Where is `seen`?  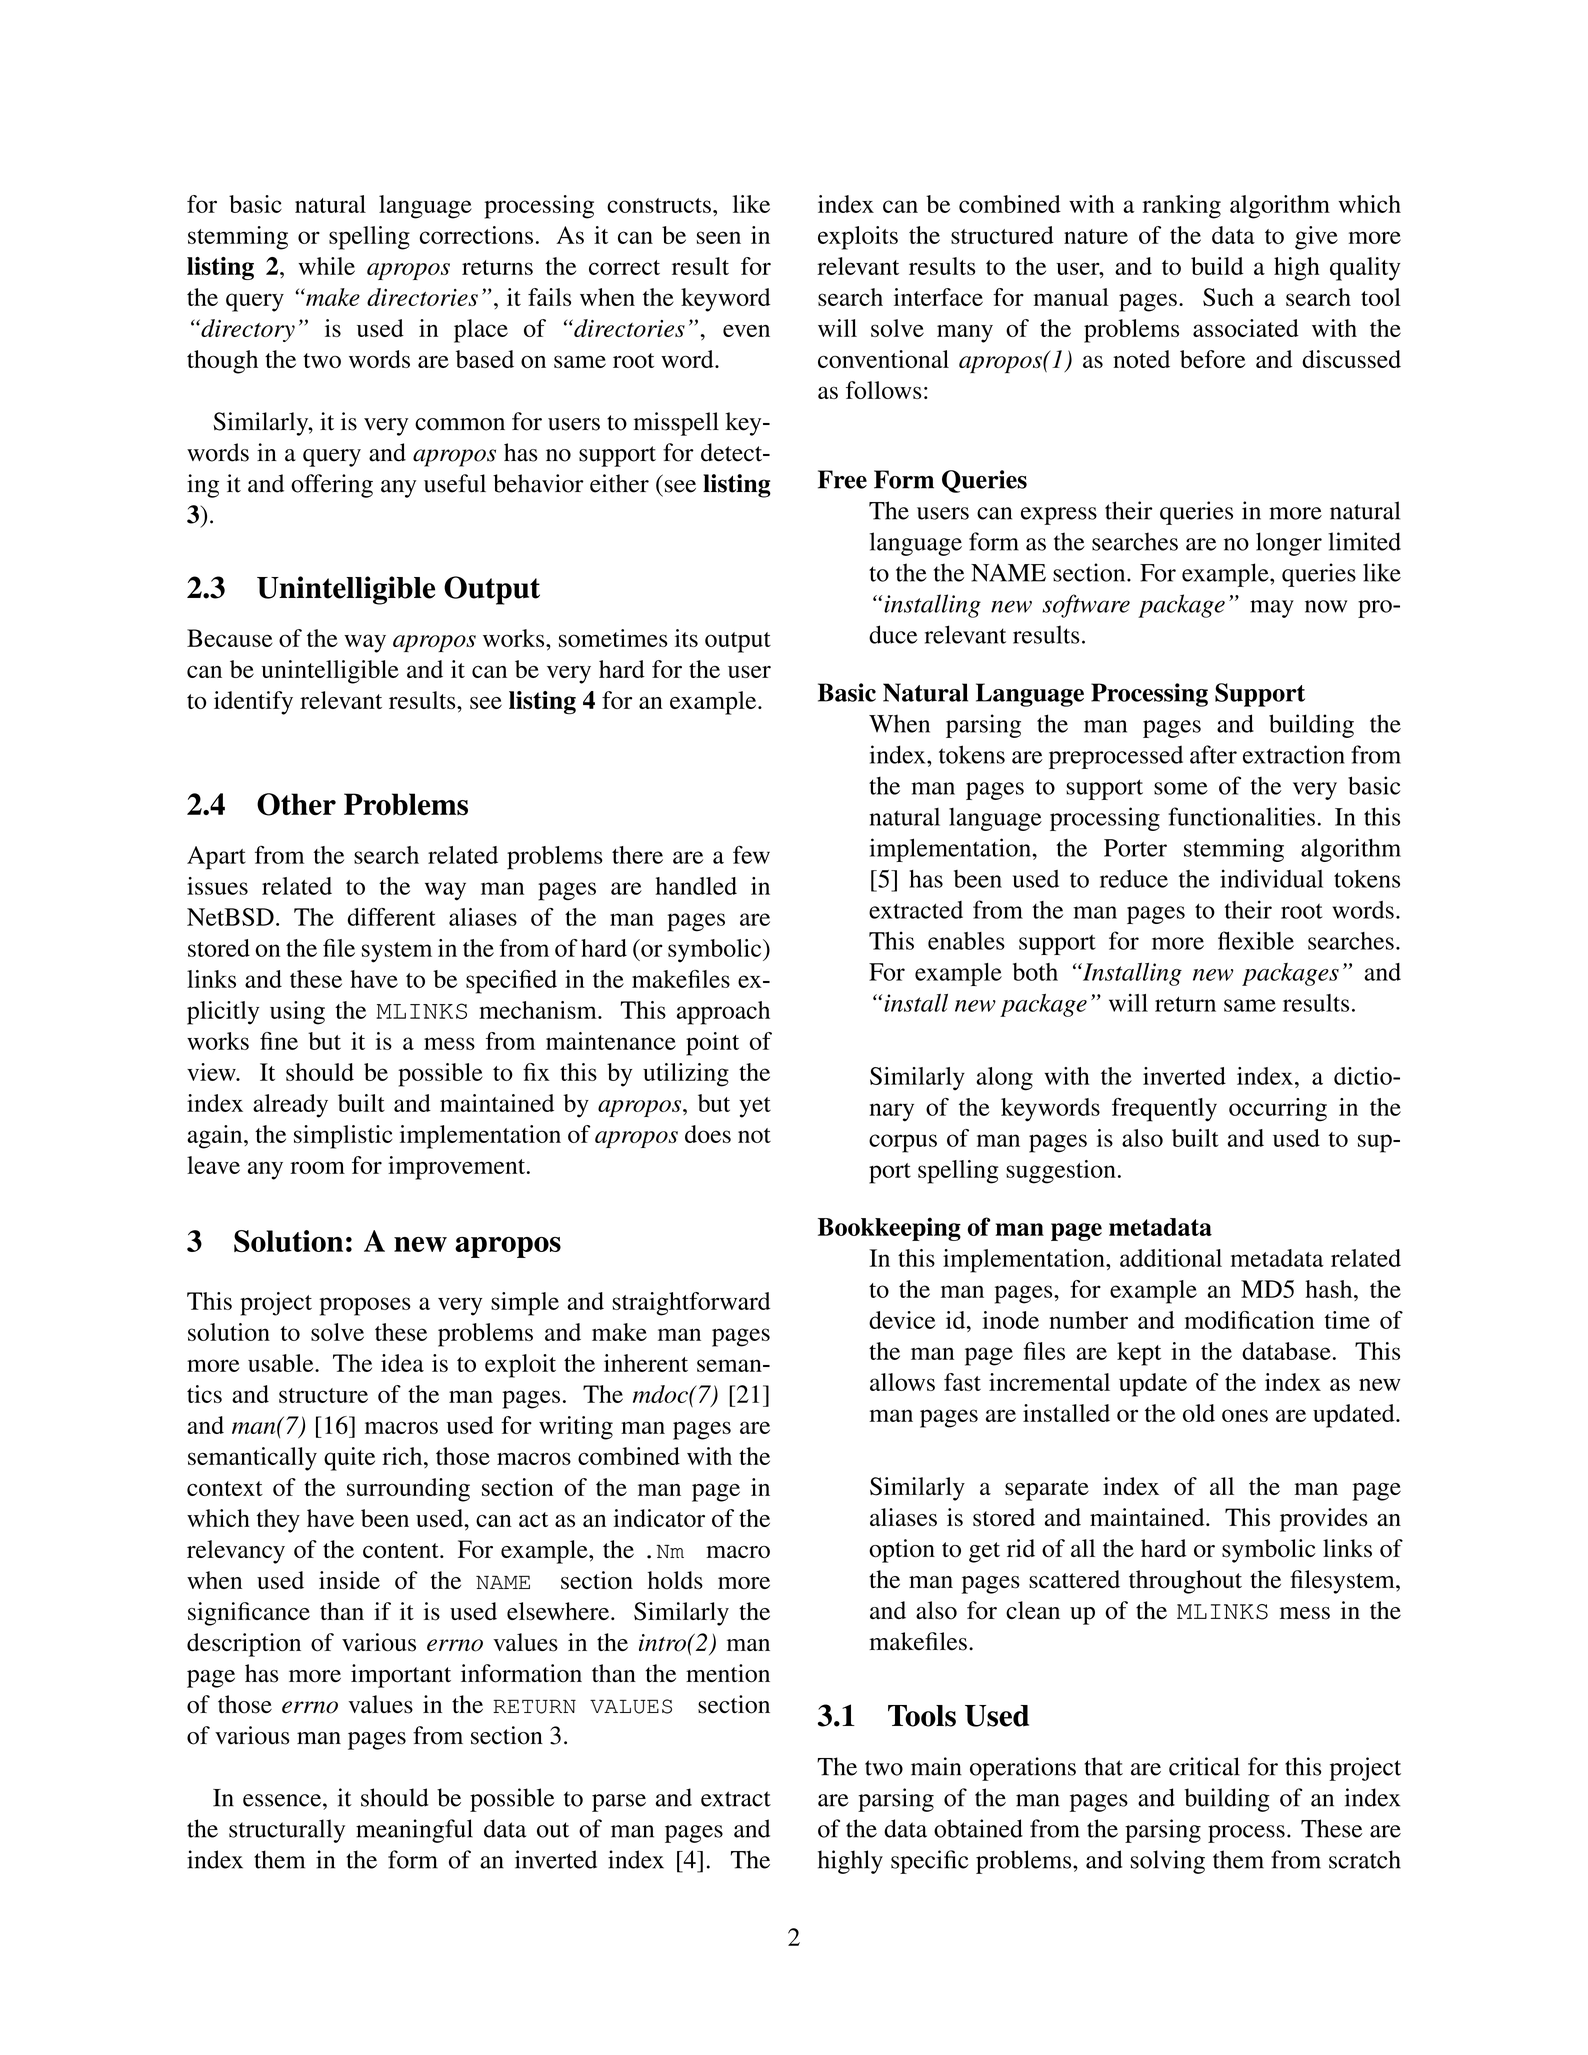 seen is located at coordinates (719, 237).
